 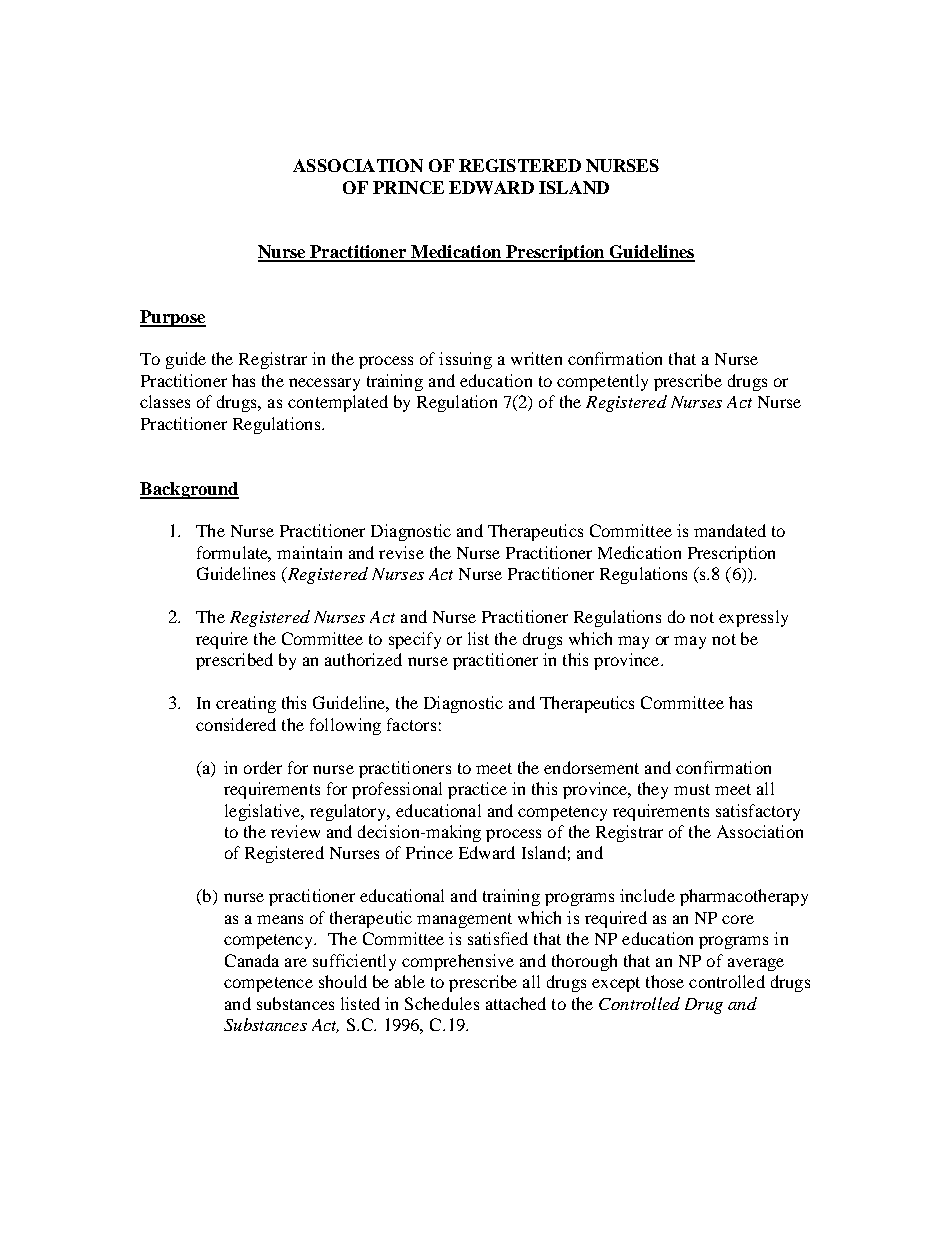 I want to click on revise, so click(x=401, y=552).
